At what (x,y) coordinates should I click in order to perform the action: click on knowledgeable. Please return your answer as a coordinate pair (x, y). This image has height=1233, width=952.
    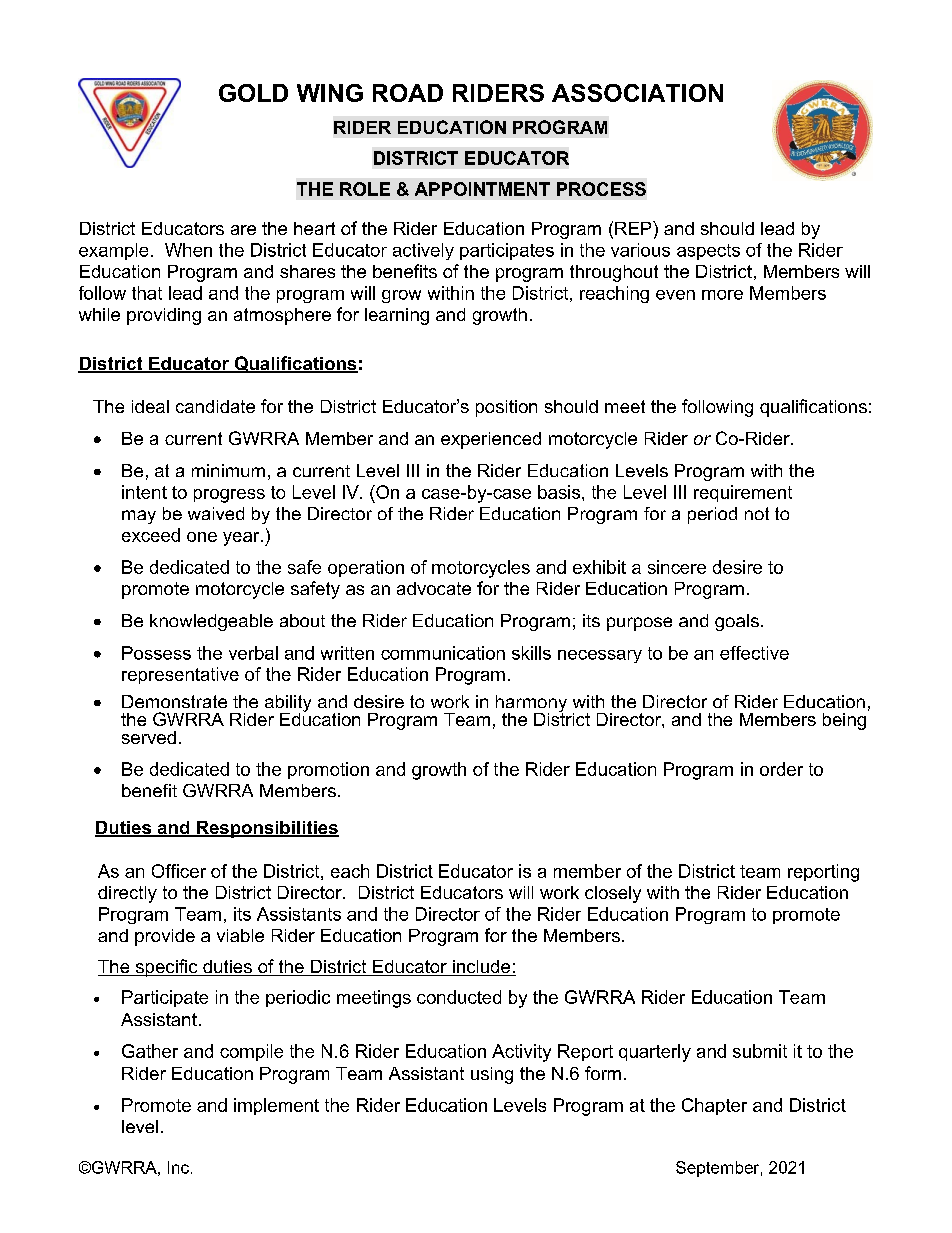
    Looking at the image, I should click on (211, 622).
